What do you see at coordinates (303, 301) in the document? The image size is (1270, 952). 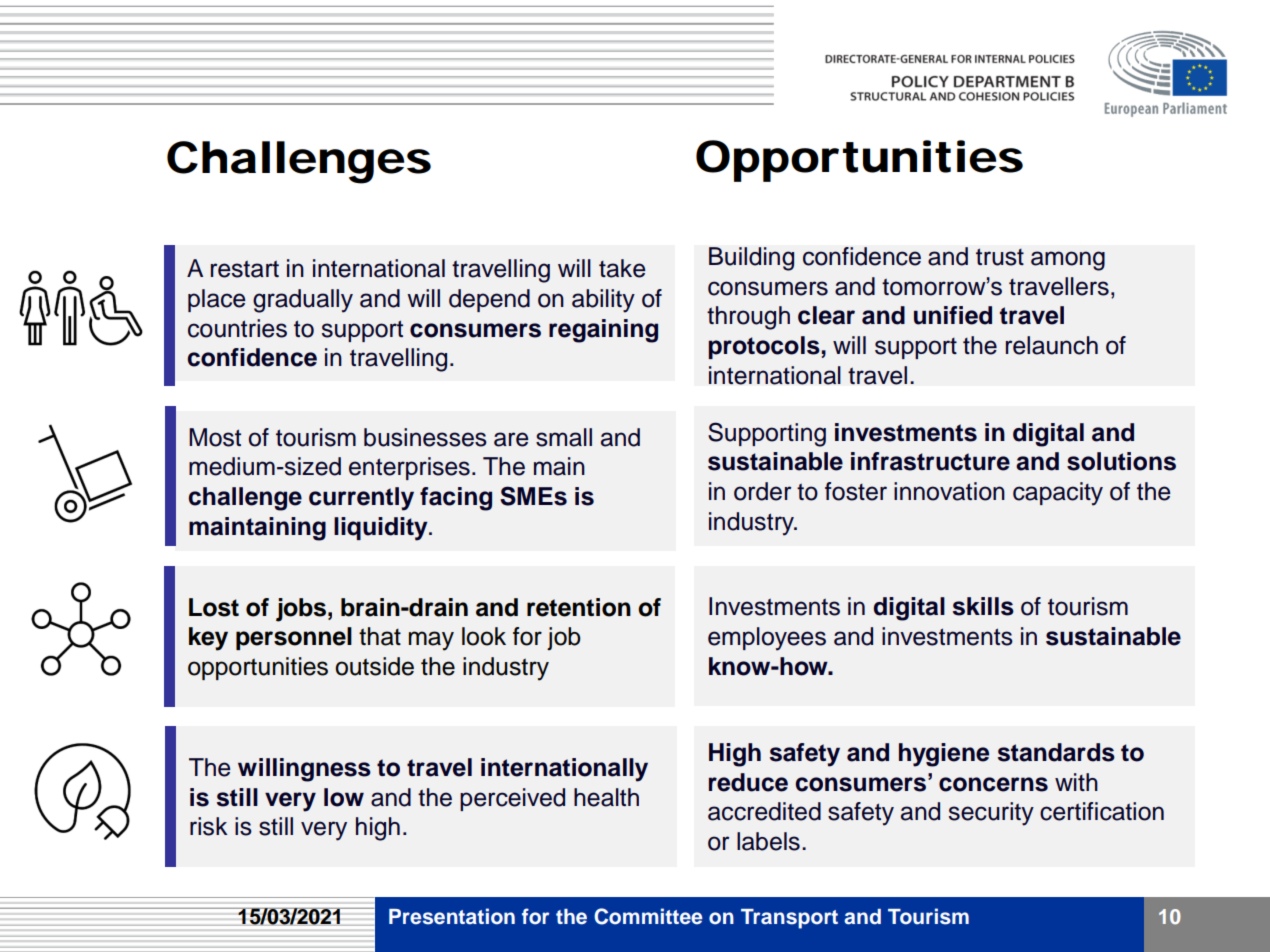 I see `gradually` at bounding box center [303, 301].
